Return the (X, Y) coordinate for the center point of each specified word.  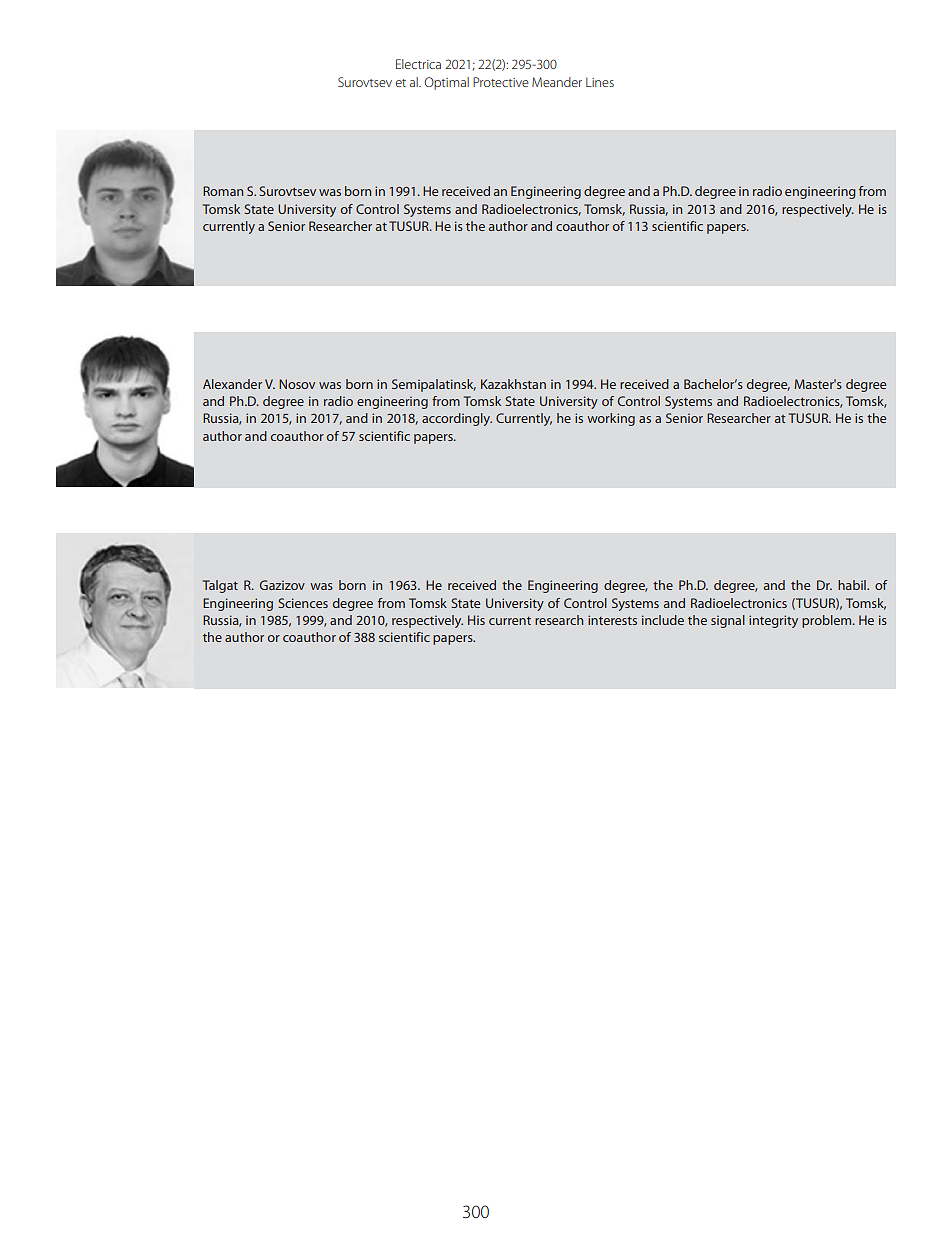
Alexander (232, 384)
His (476, 620)
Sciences (303, 603)
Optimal (446, 83)
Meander (557, 82)
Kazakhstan (513, 384)
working (611, 419)
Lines (600, 82)
